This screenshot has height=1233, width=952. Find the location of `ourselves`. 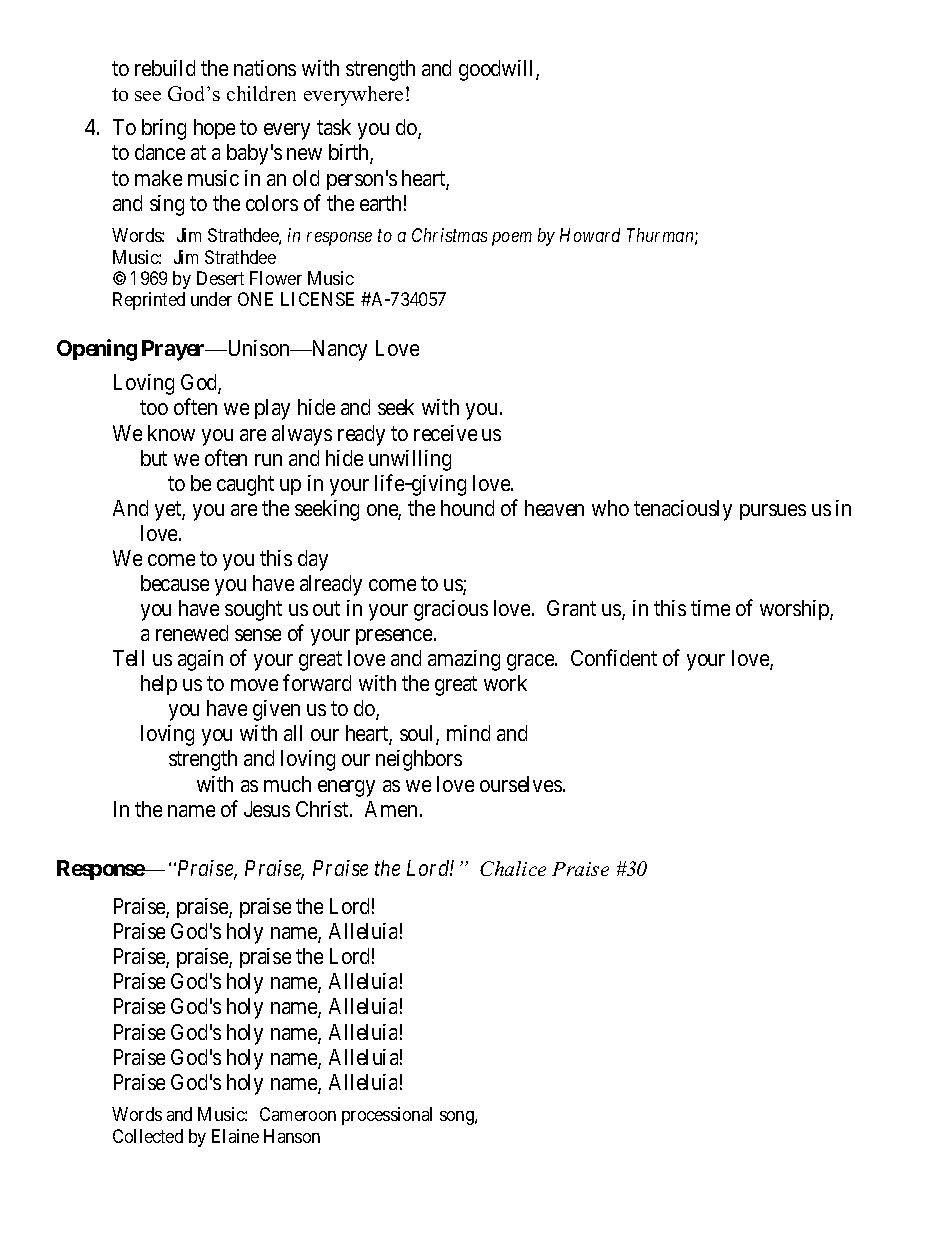

ourselves is located at coordinates (521, 784).
